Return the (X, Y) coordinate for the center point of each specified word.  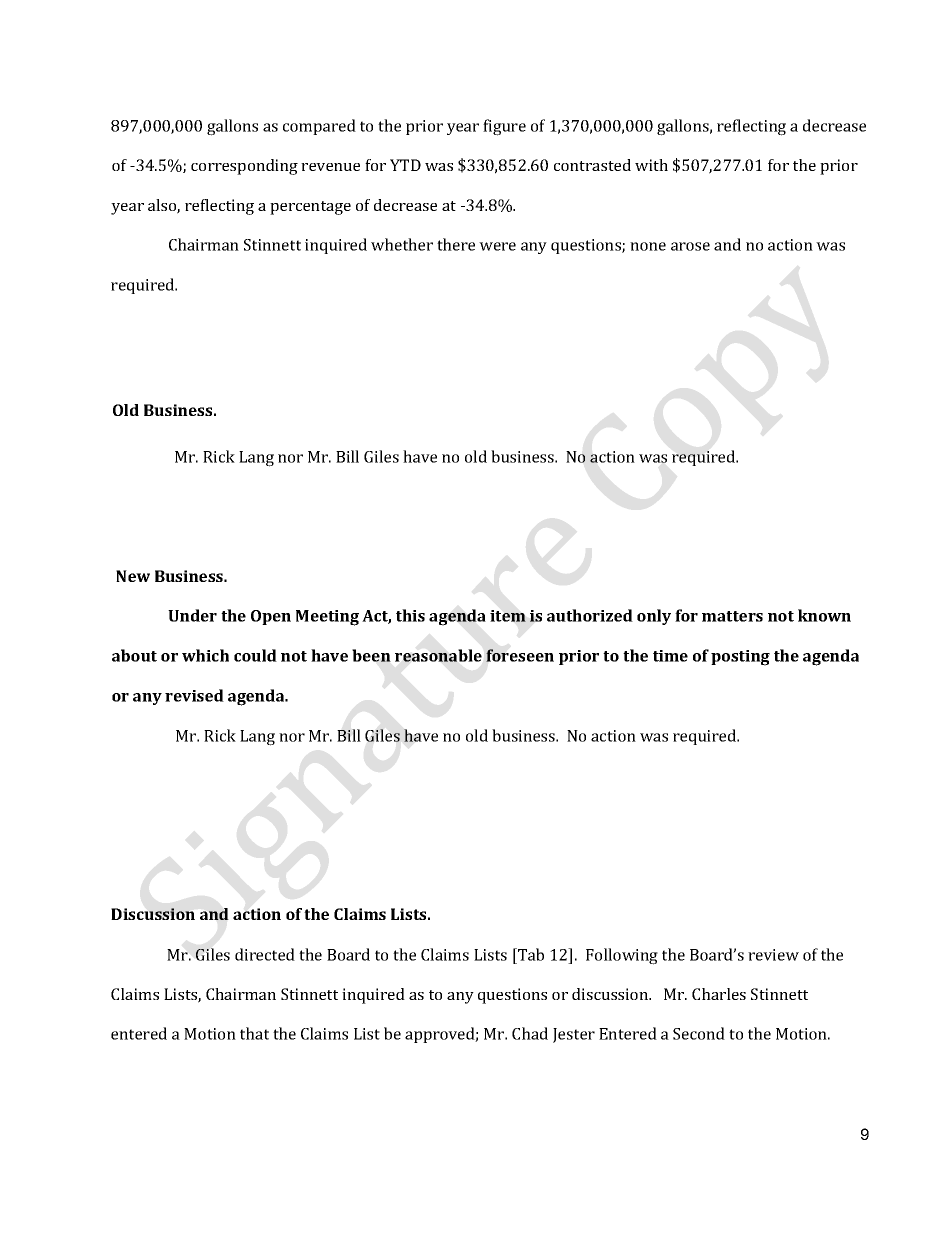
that (254, 1033)
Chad (530, 1033)
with (651, 165)
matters (732, 616)
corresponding (244, 167)
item (508, 616)
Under (192, 615)
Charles (719, 994)
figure (504, 127)
